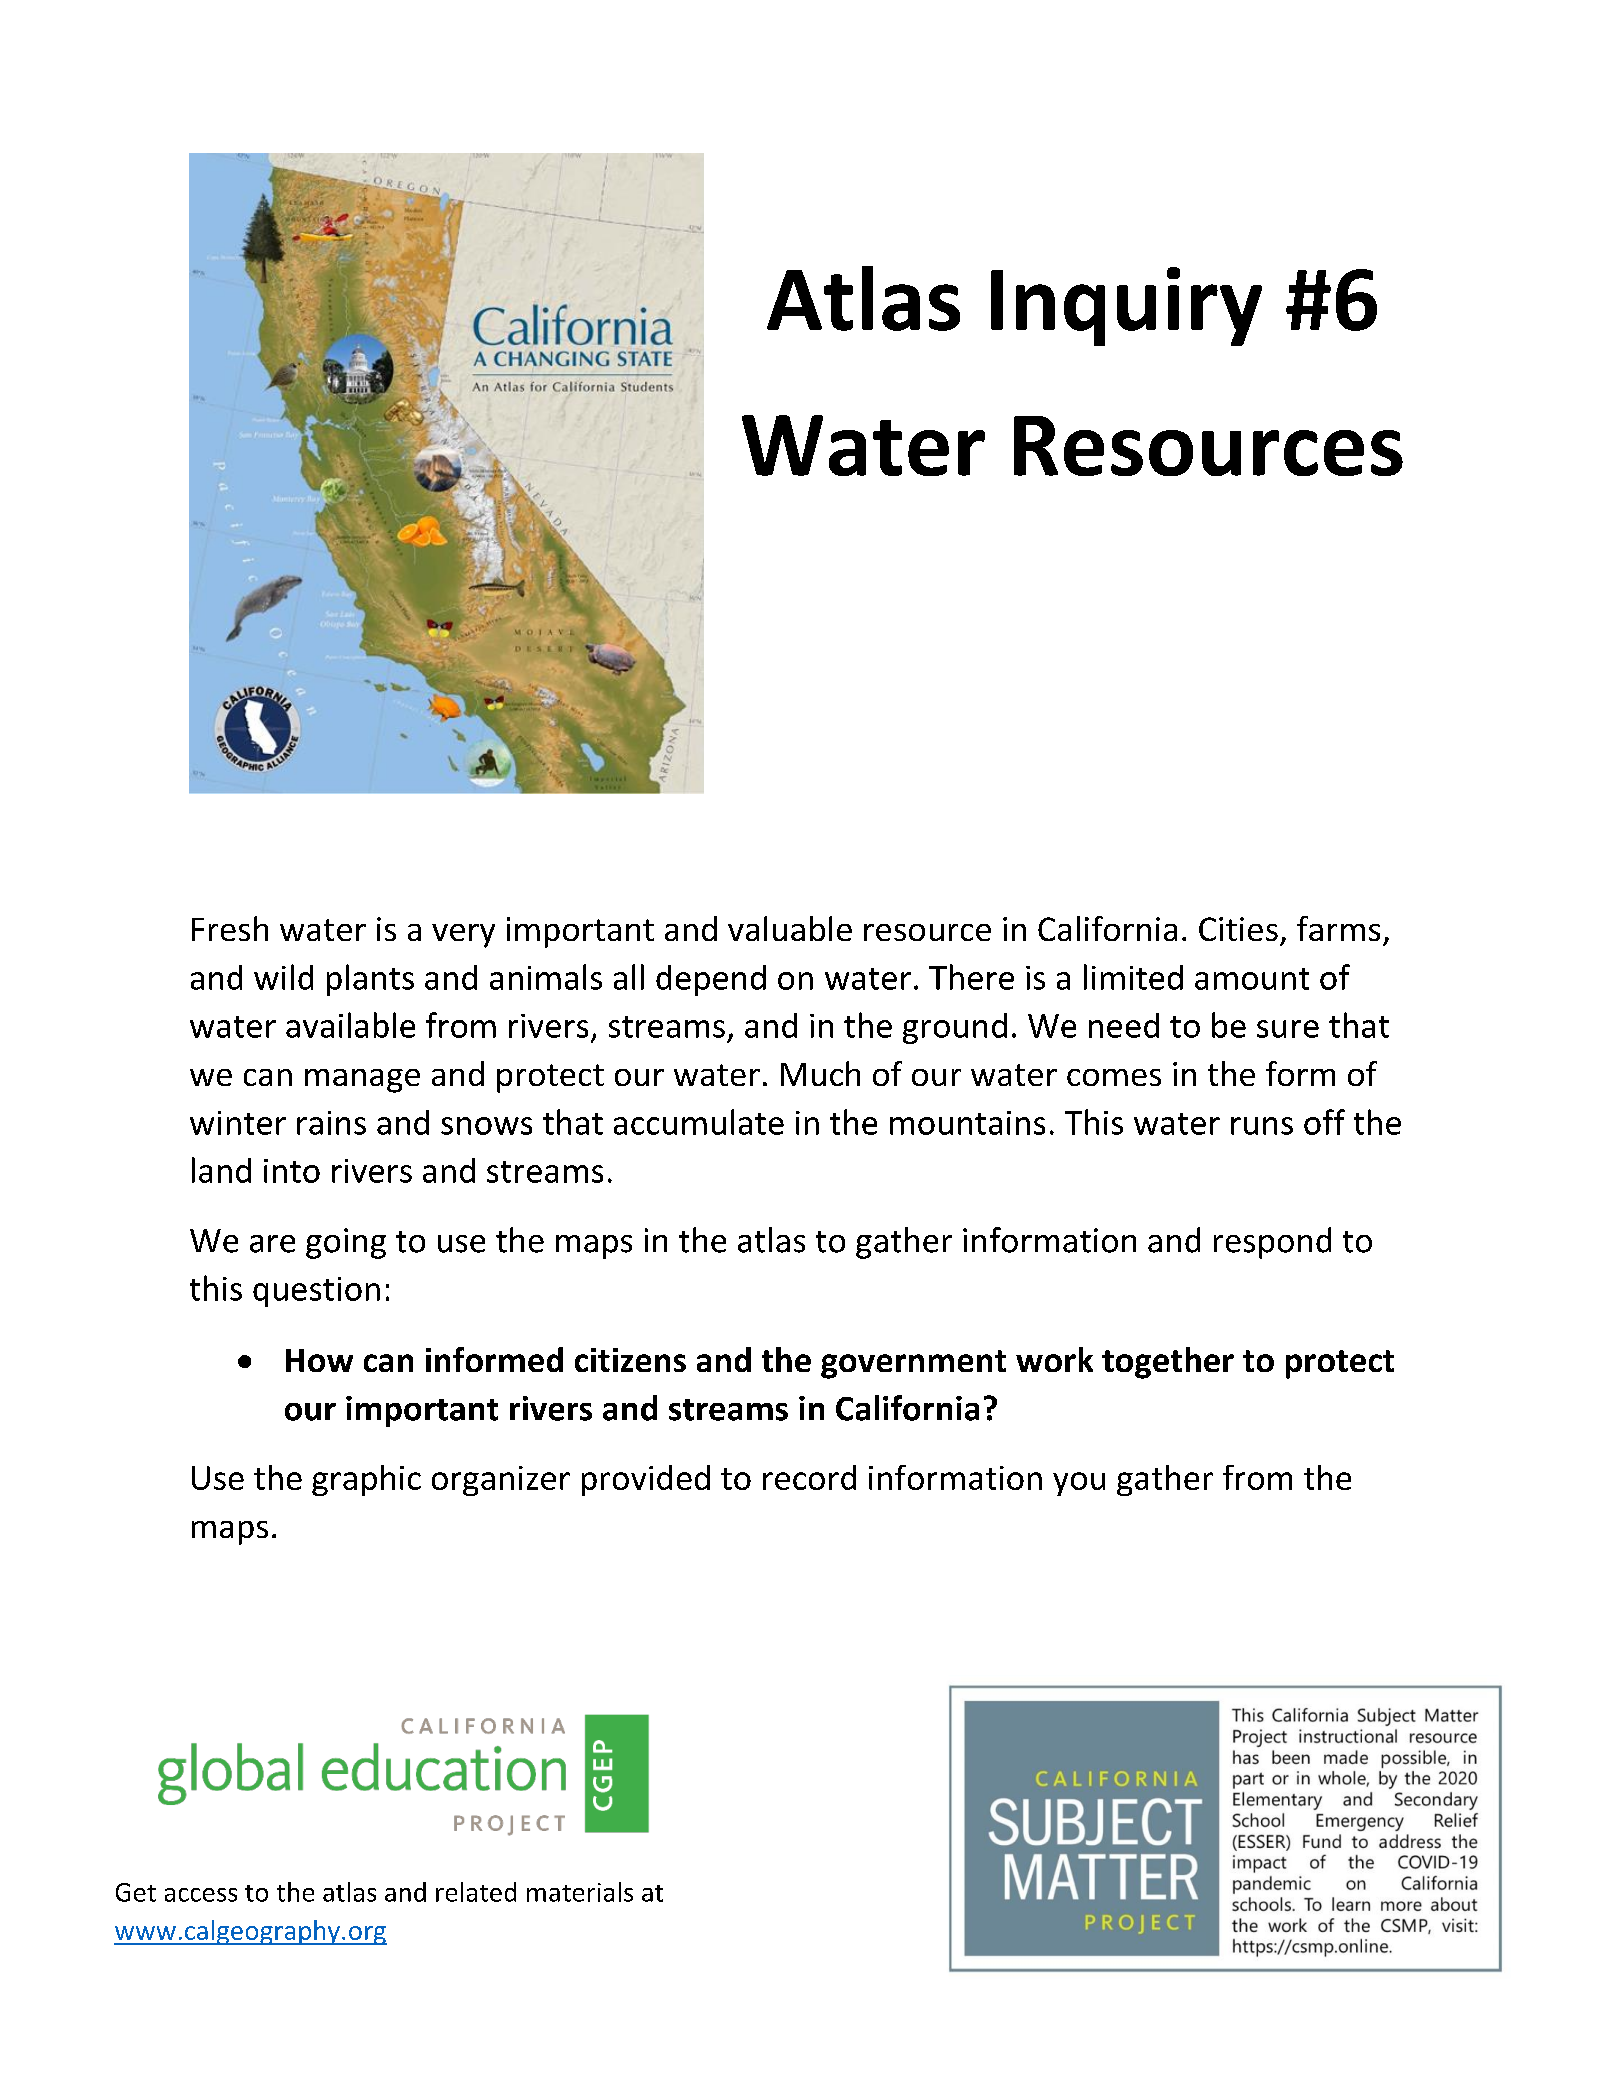 Image resolution: width=1606 pixels, height=2078 pixels. Describe the element at coordinates (331, 1123) in the document. I see `rains` at that location.
